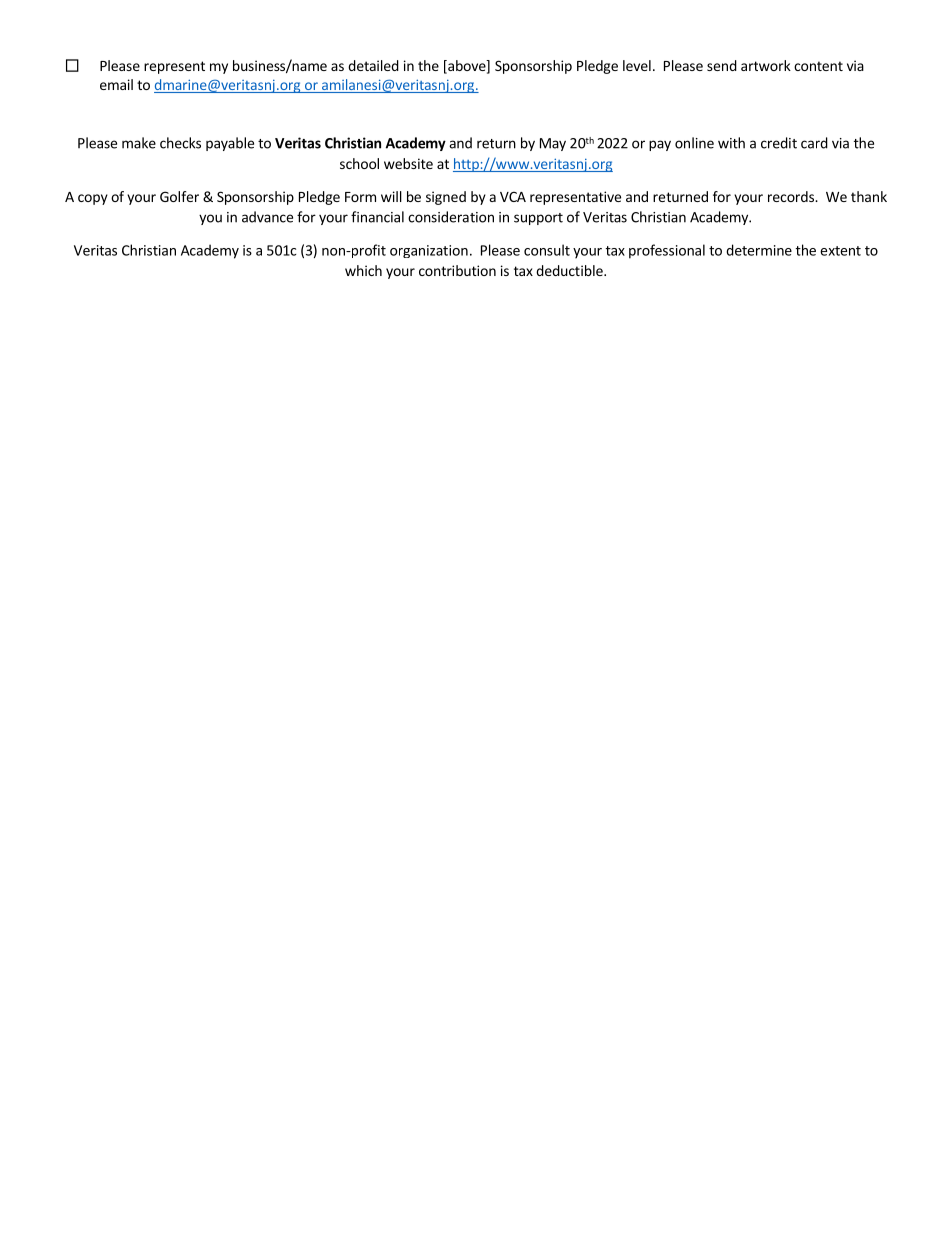 This screenshot has height=1233, width=952. What do you see at coordinates (553, 144) in the screenshot?
I see `May` at bounding box center [553, 144].
